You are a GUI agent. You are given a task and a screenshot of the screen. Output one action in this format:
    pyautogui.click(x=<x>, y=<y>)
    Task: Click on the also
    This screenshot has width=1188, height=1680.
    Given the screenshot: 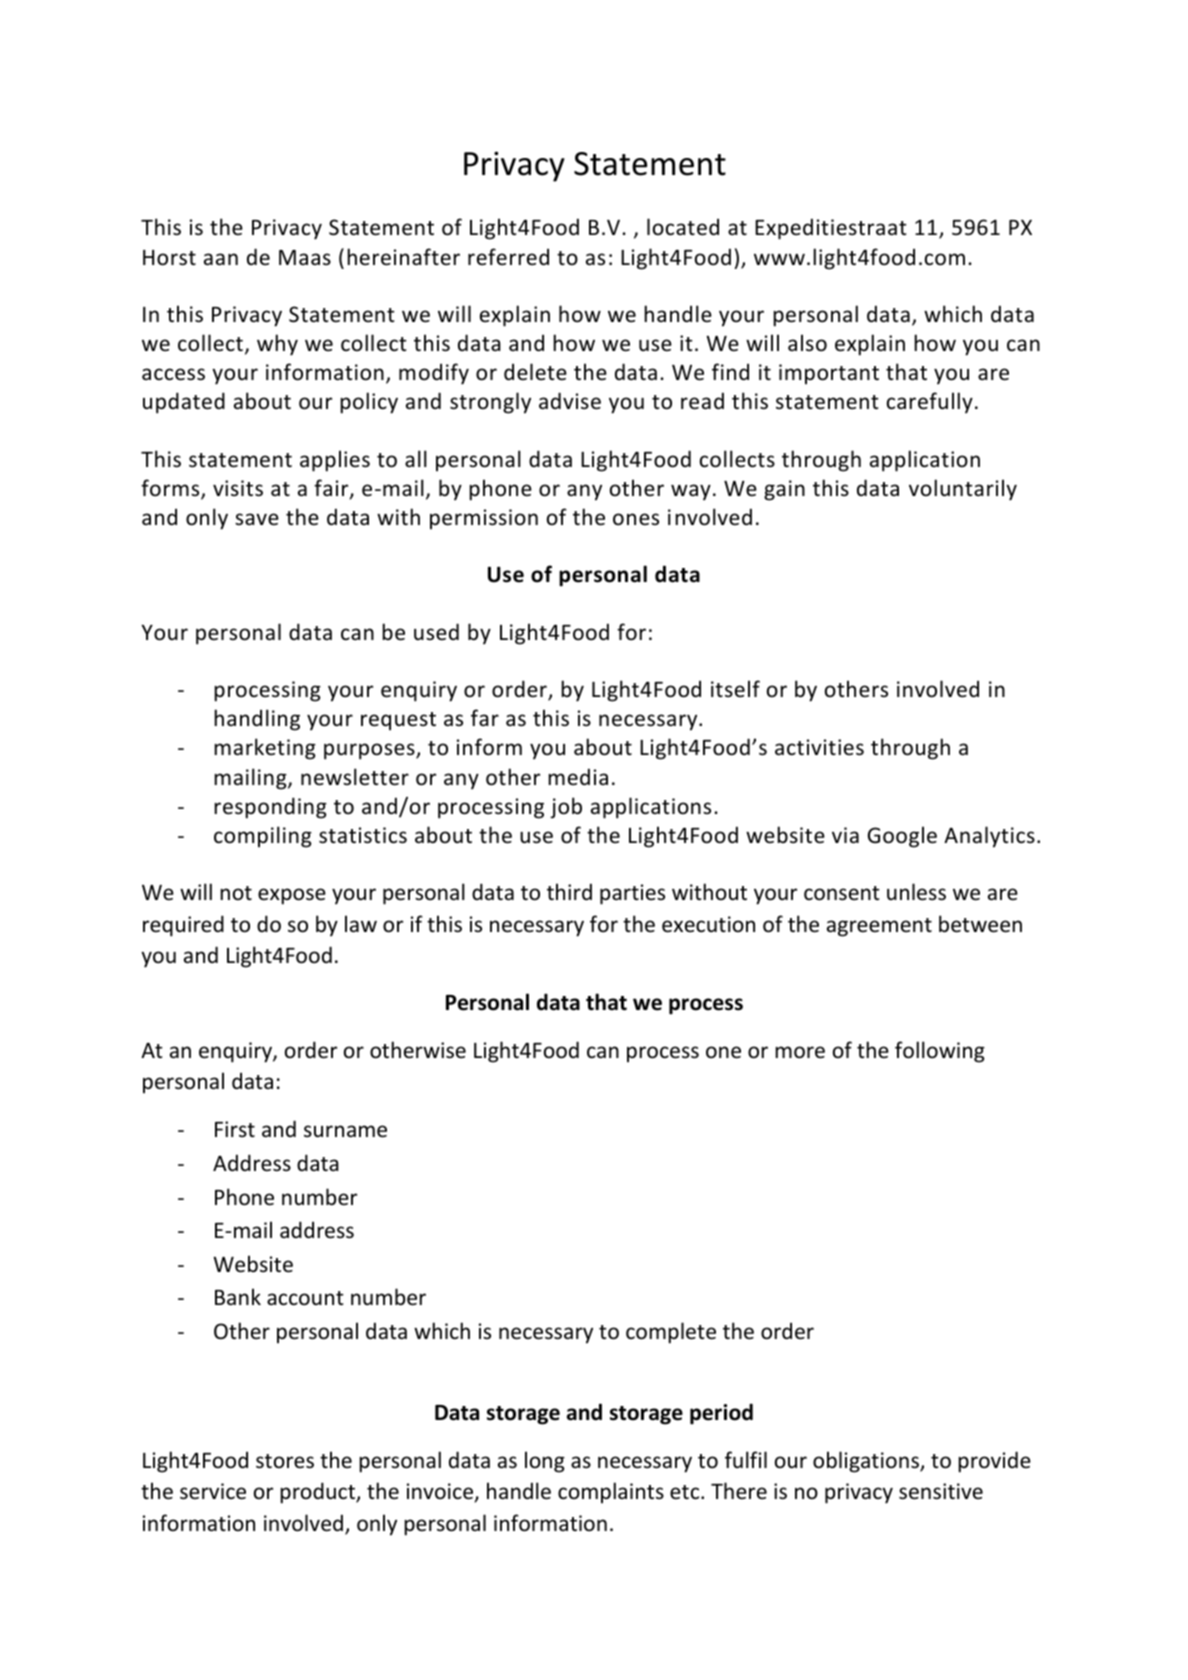 What is the action you would take?
    pyautogui.click(x=807, y=342)
